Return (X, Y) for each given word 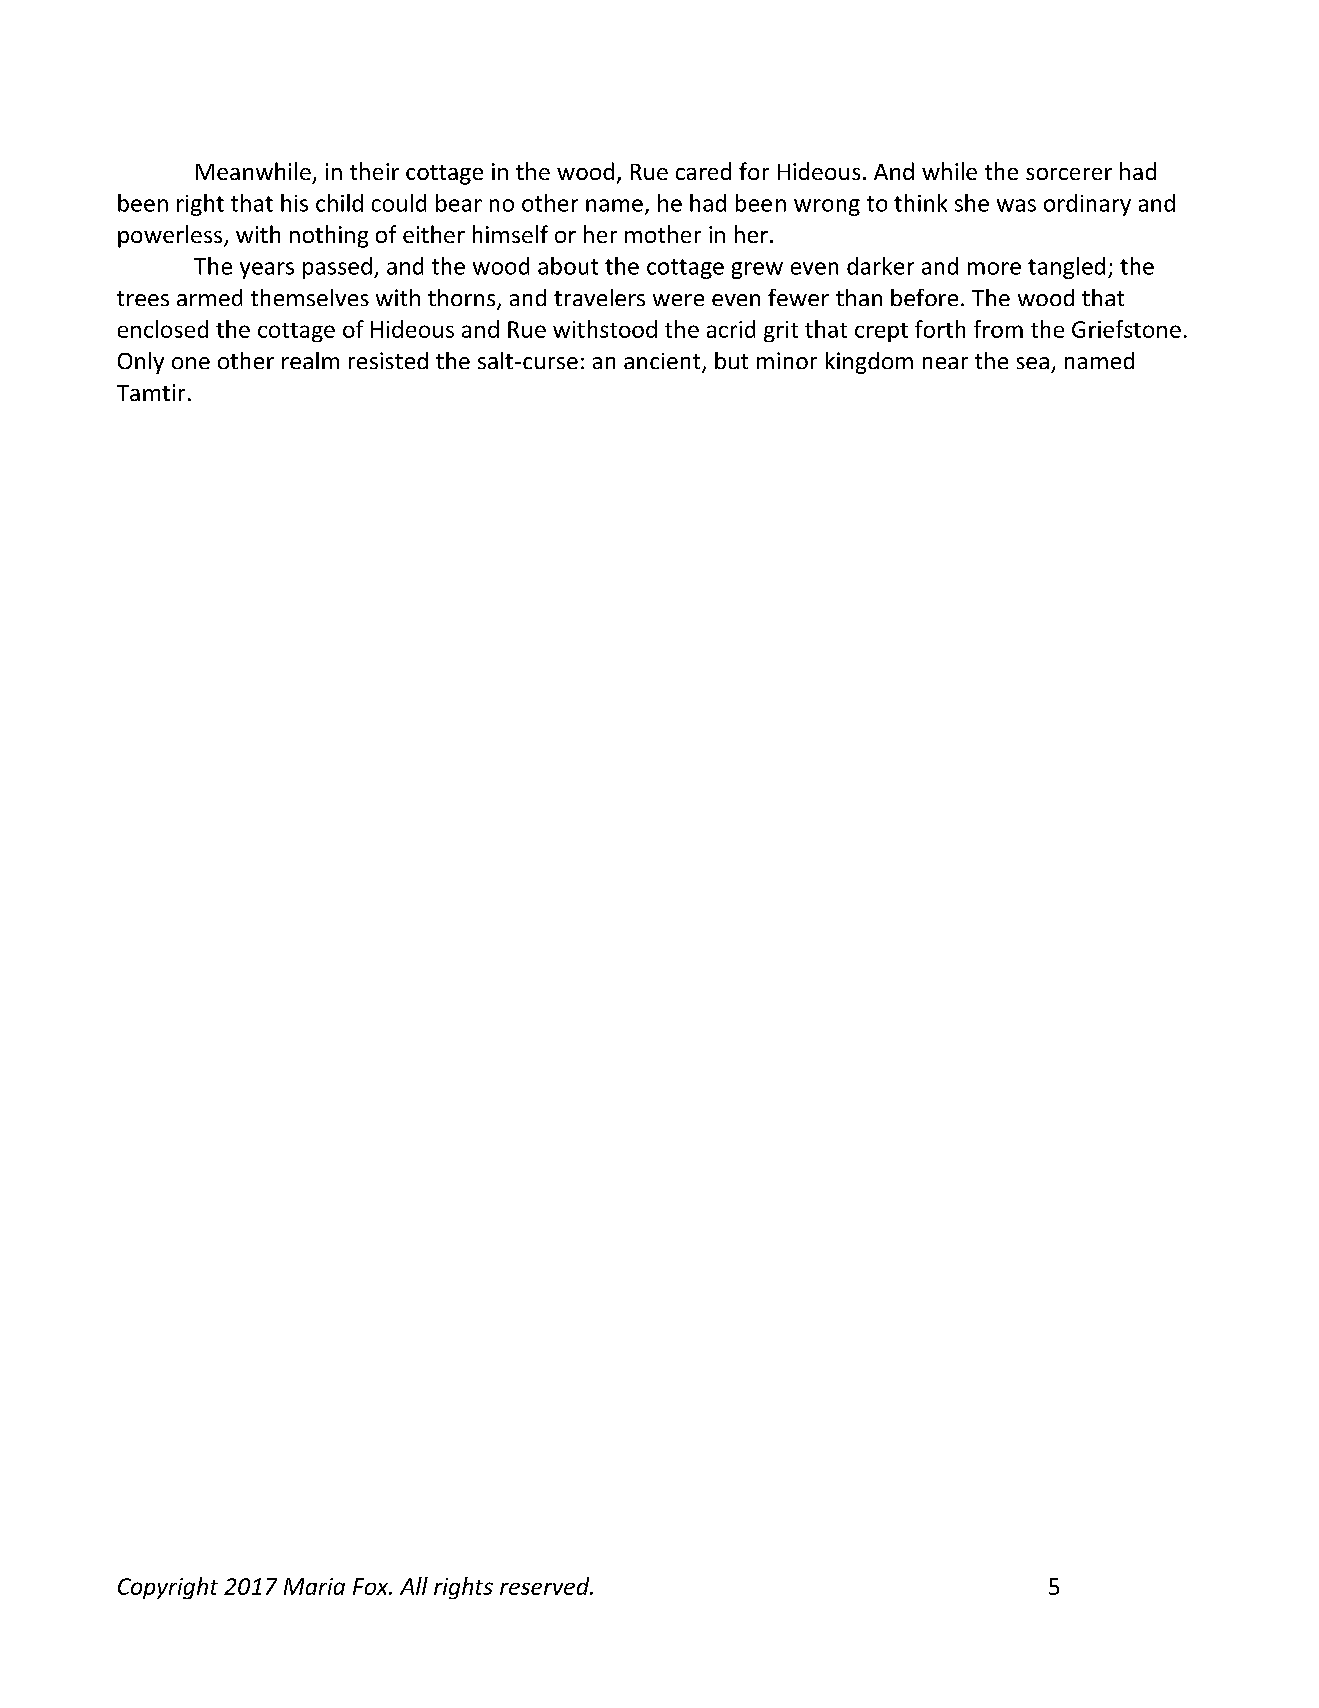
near (945, 363)
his (294, 203)
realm (310, 360)
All (414, 1586)
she (972, 203)
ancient (663, 362)
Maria (314, 1586)
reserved (546, 1586)
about (568, 266)
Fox (372, 1586)
